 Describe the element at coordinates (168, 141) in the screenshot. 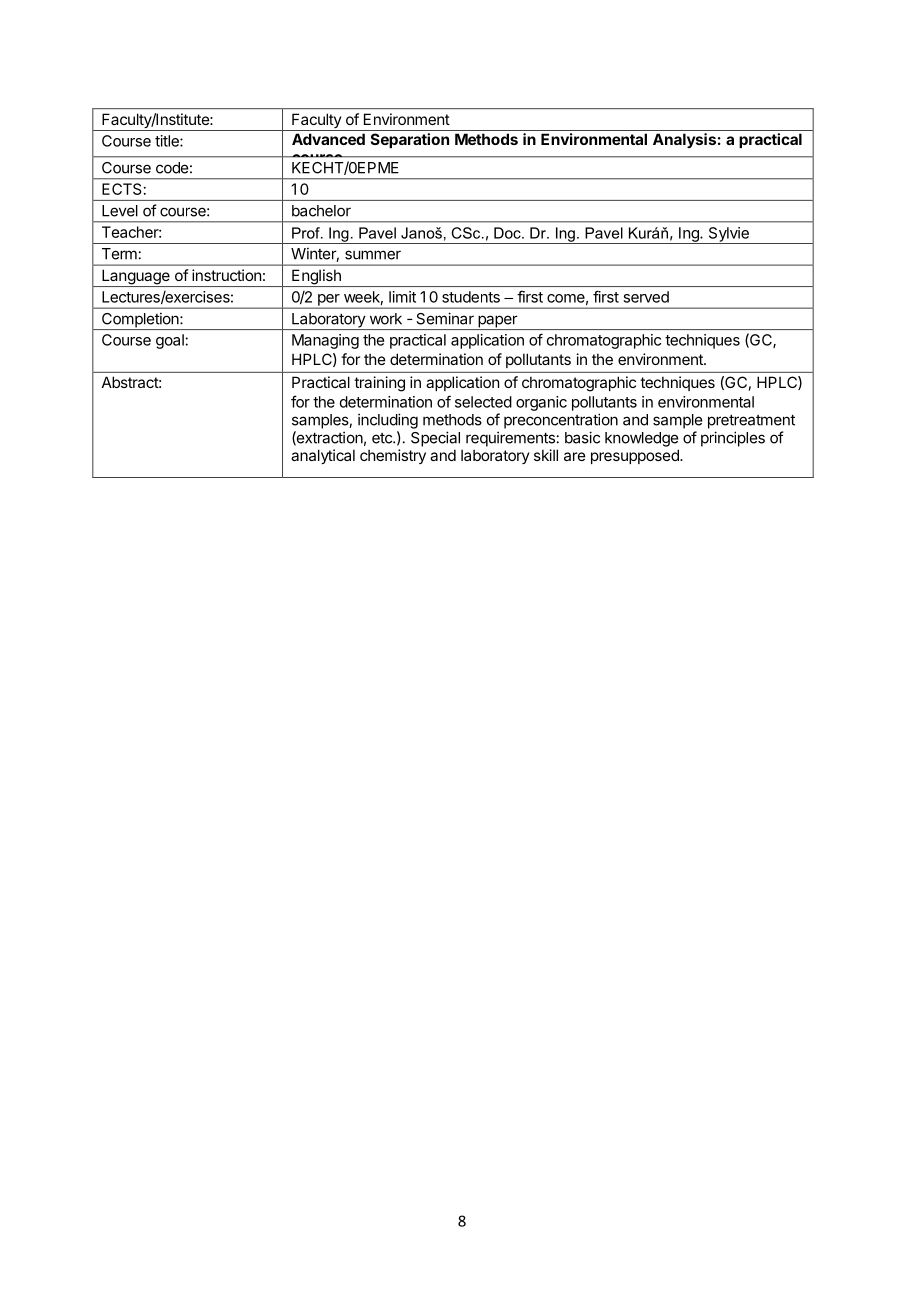

I see `title` at that location.
